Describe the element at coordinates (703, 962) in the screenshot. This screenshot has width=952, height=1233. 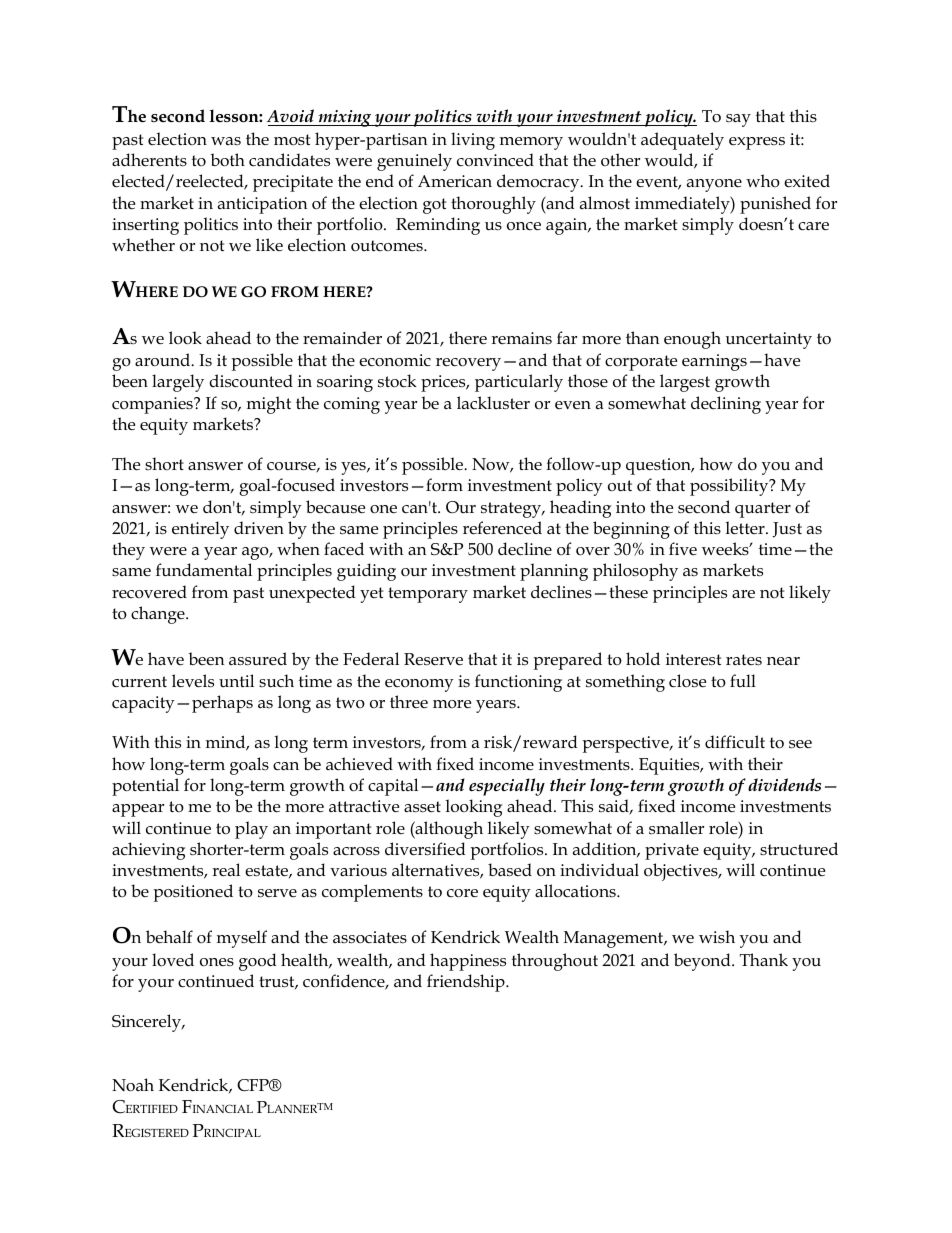
I see `beyond` at that location.
